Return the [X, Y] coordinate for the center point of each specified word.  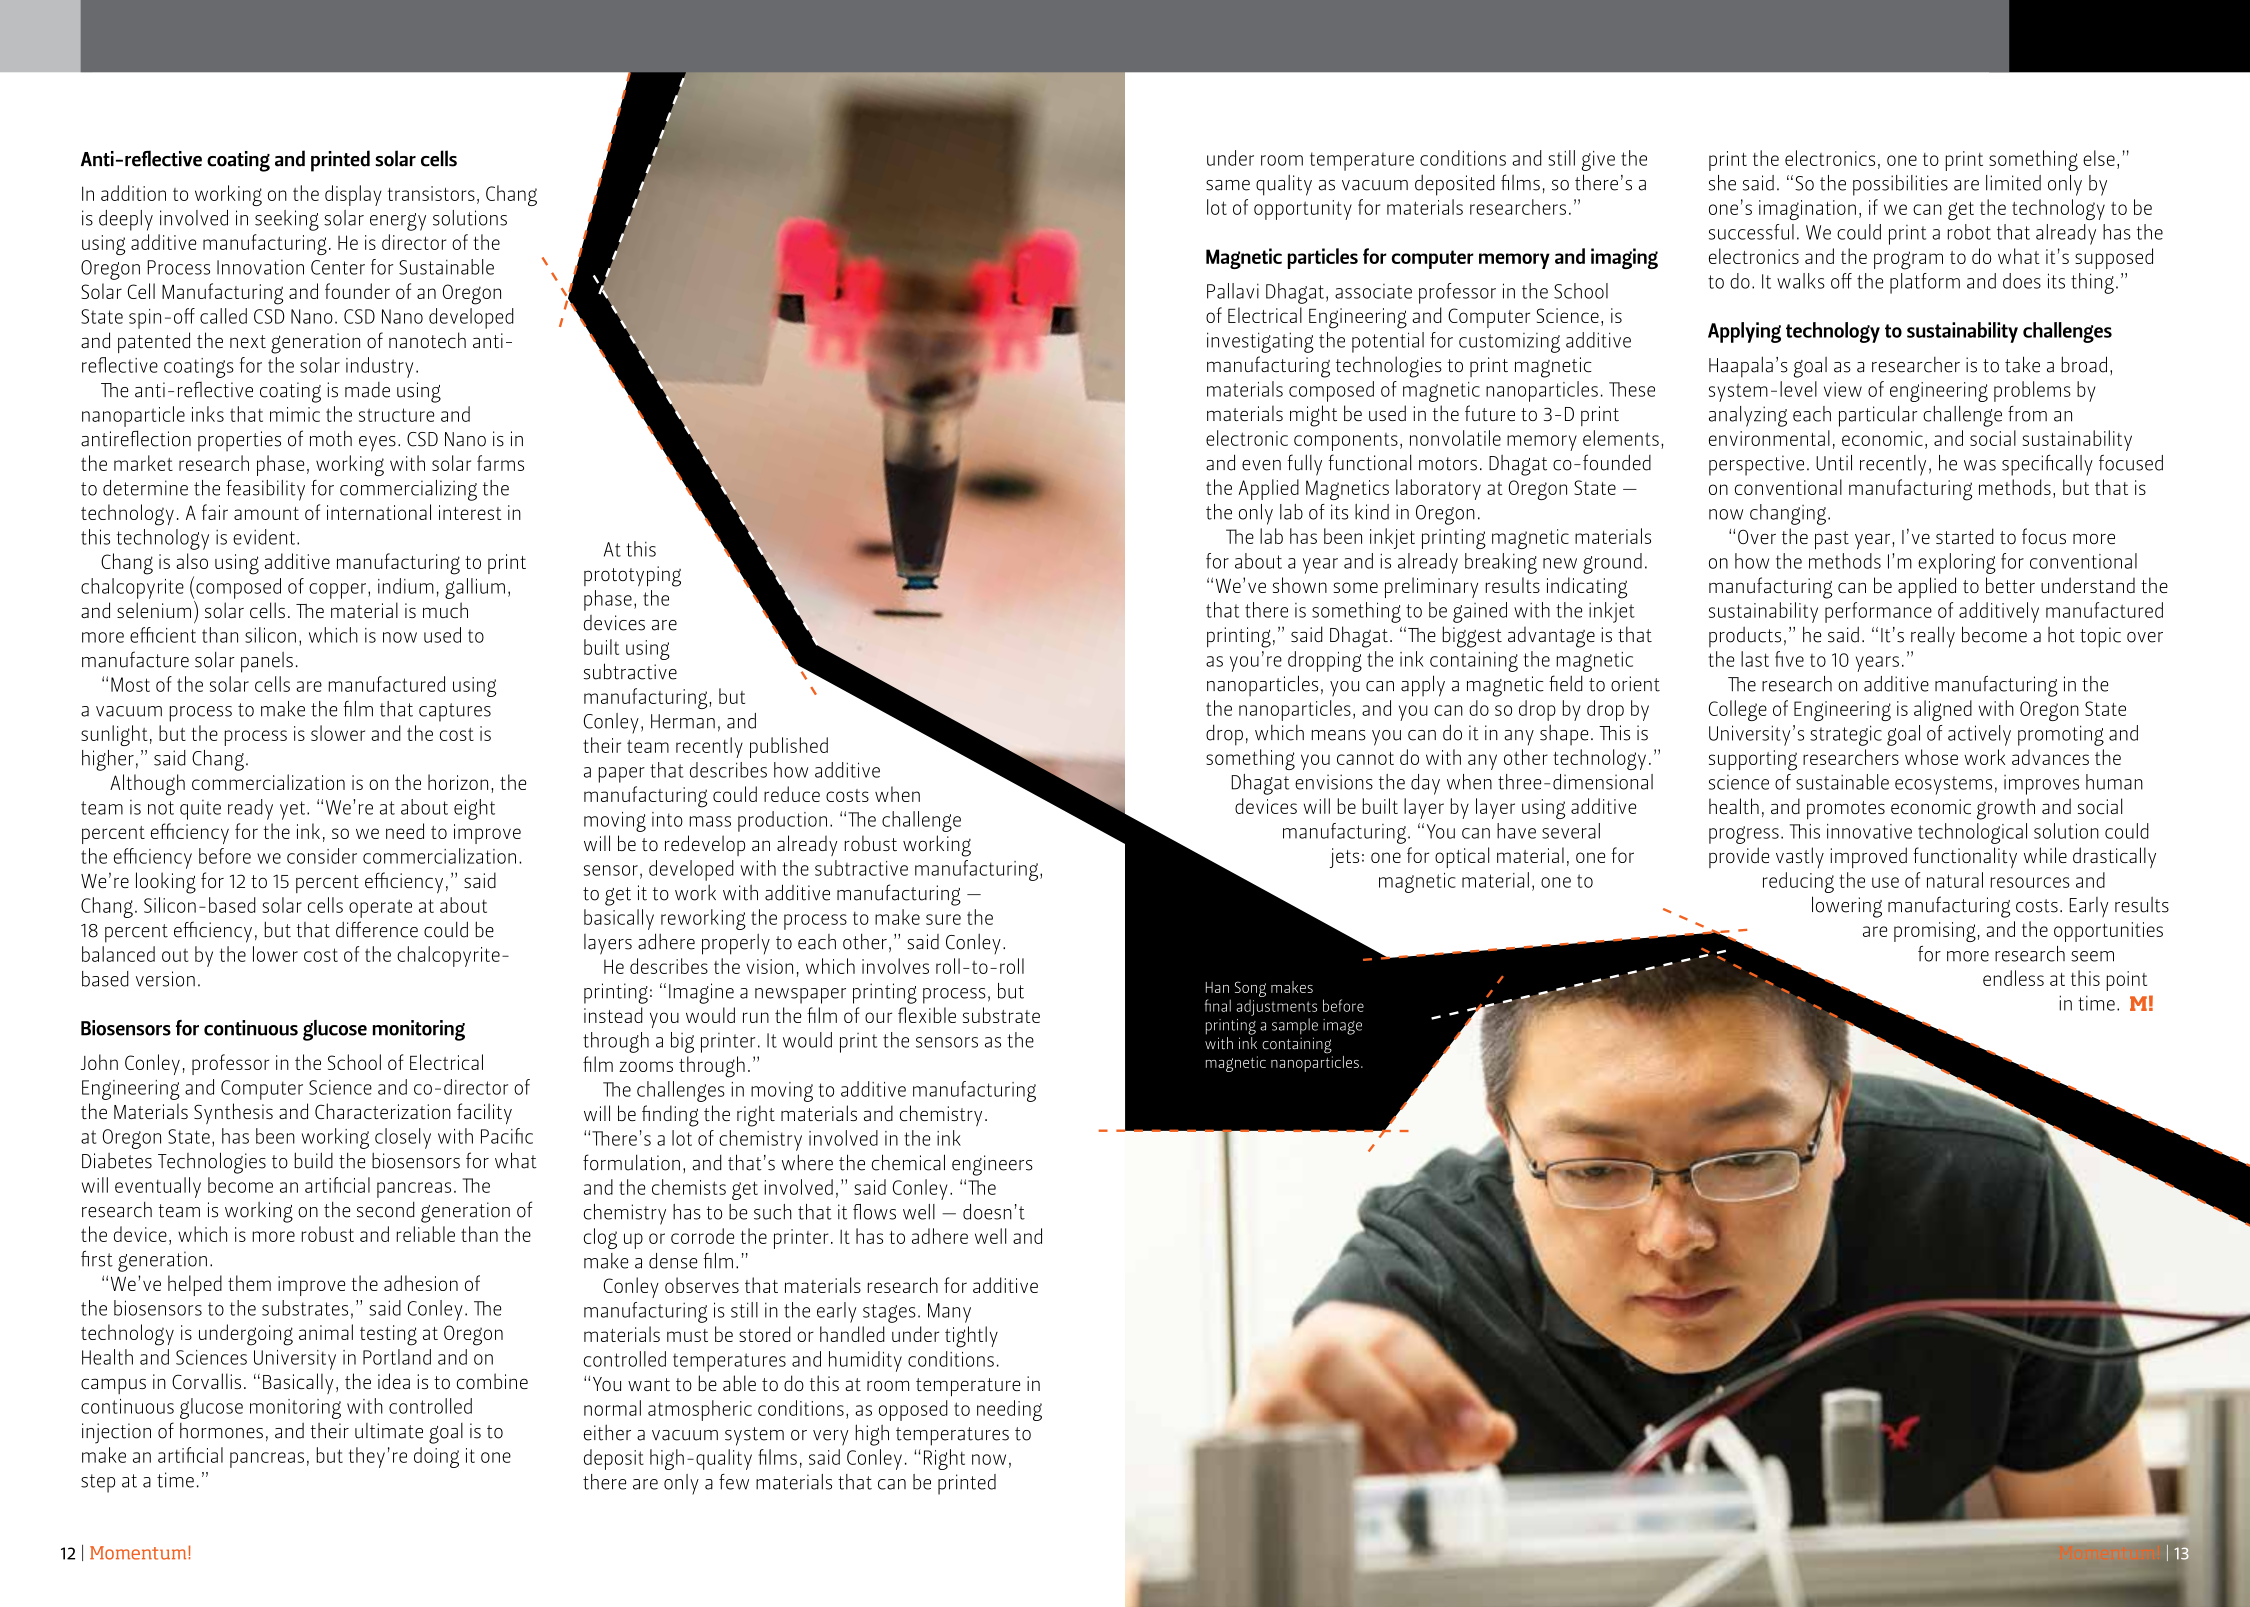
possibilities [1900, 185]
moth [331, 438]
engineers [992, 1165]
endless [2013, 978]
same [1228, 185]
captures [455, 712]
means [1338, 735]
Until [1834, 463]
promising [1935, 932]
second [386, 1210]
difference [377, 929]
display [353, 195]
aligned [1943, 710]
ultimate [389, 1431]
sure [943, 919]
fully [1304, 465]
